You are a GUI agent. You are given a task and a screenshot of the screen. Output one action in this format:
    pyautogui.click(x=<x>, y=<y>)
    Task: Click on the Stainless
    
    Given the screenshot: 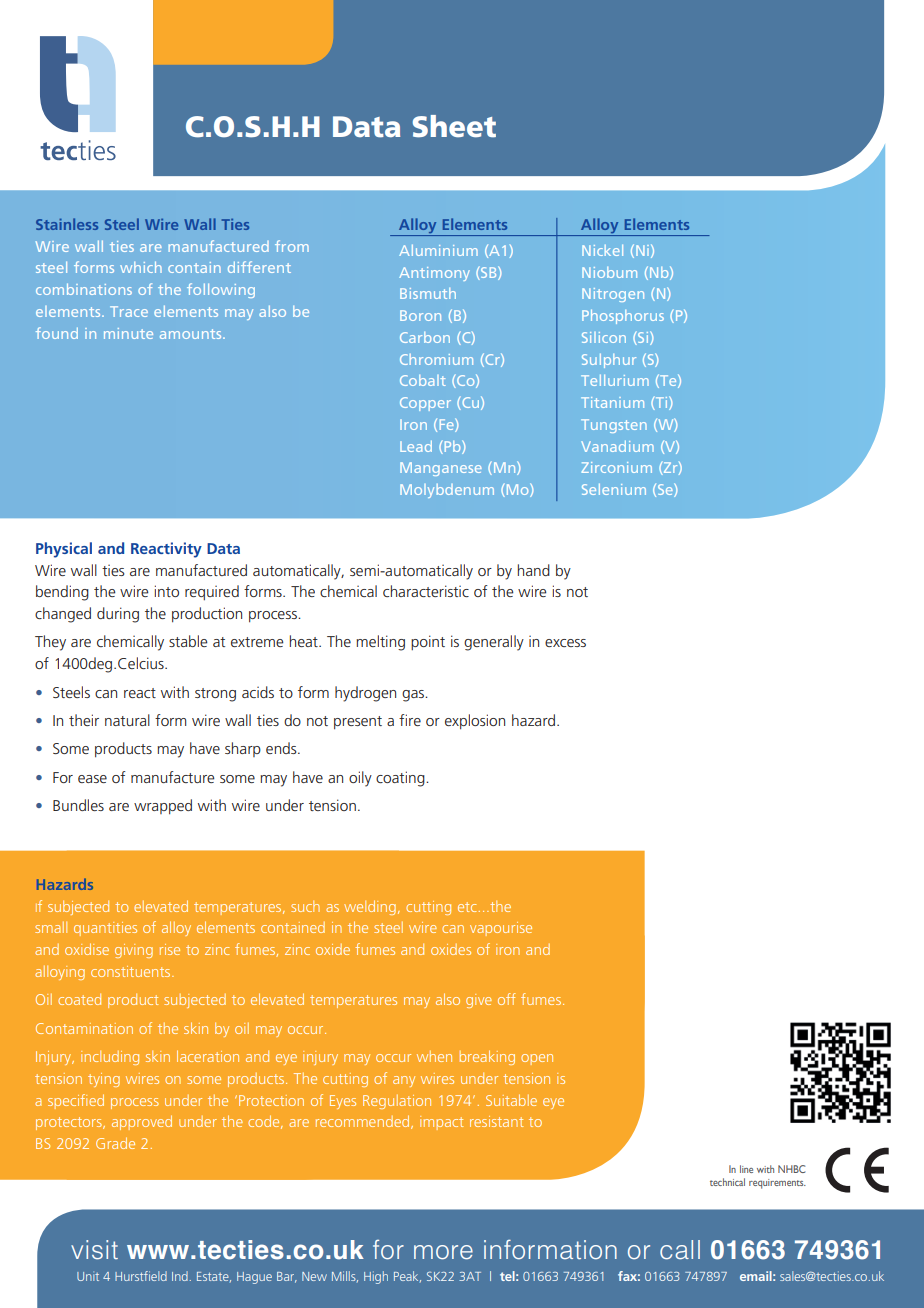 What is the action you would take?
    pyautogui.click(x=67, y=224)
